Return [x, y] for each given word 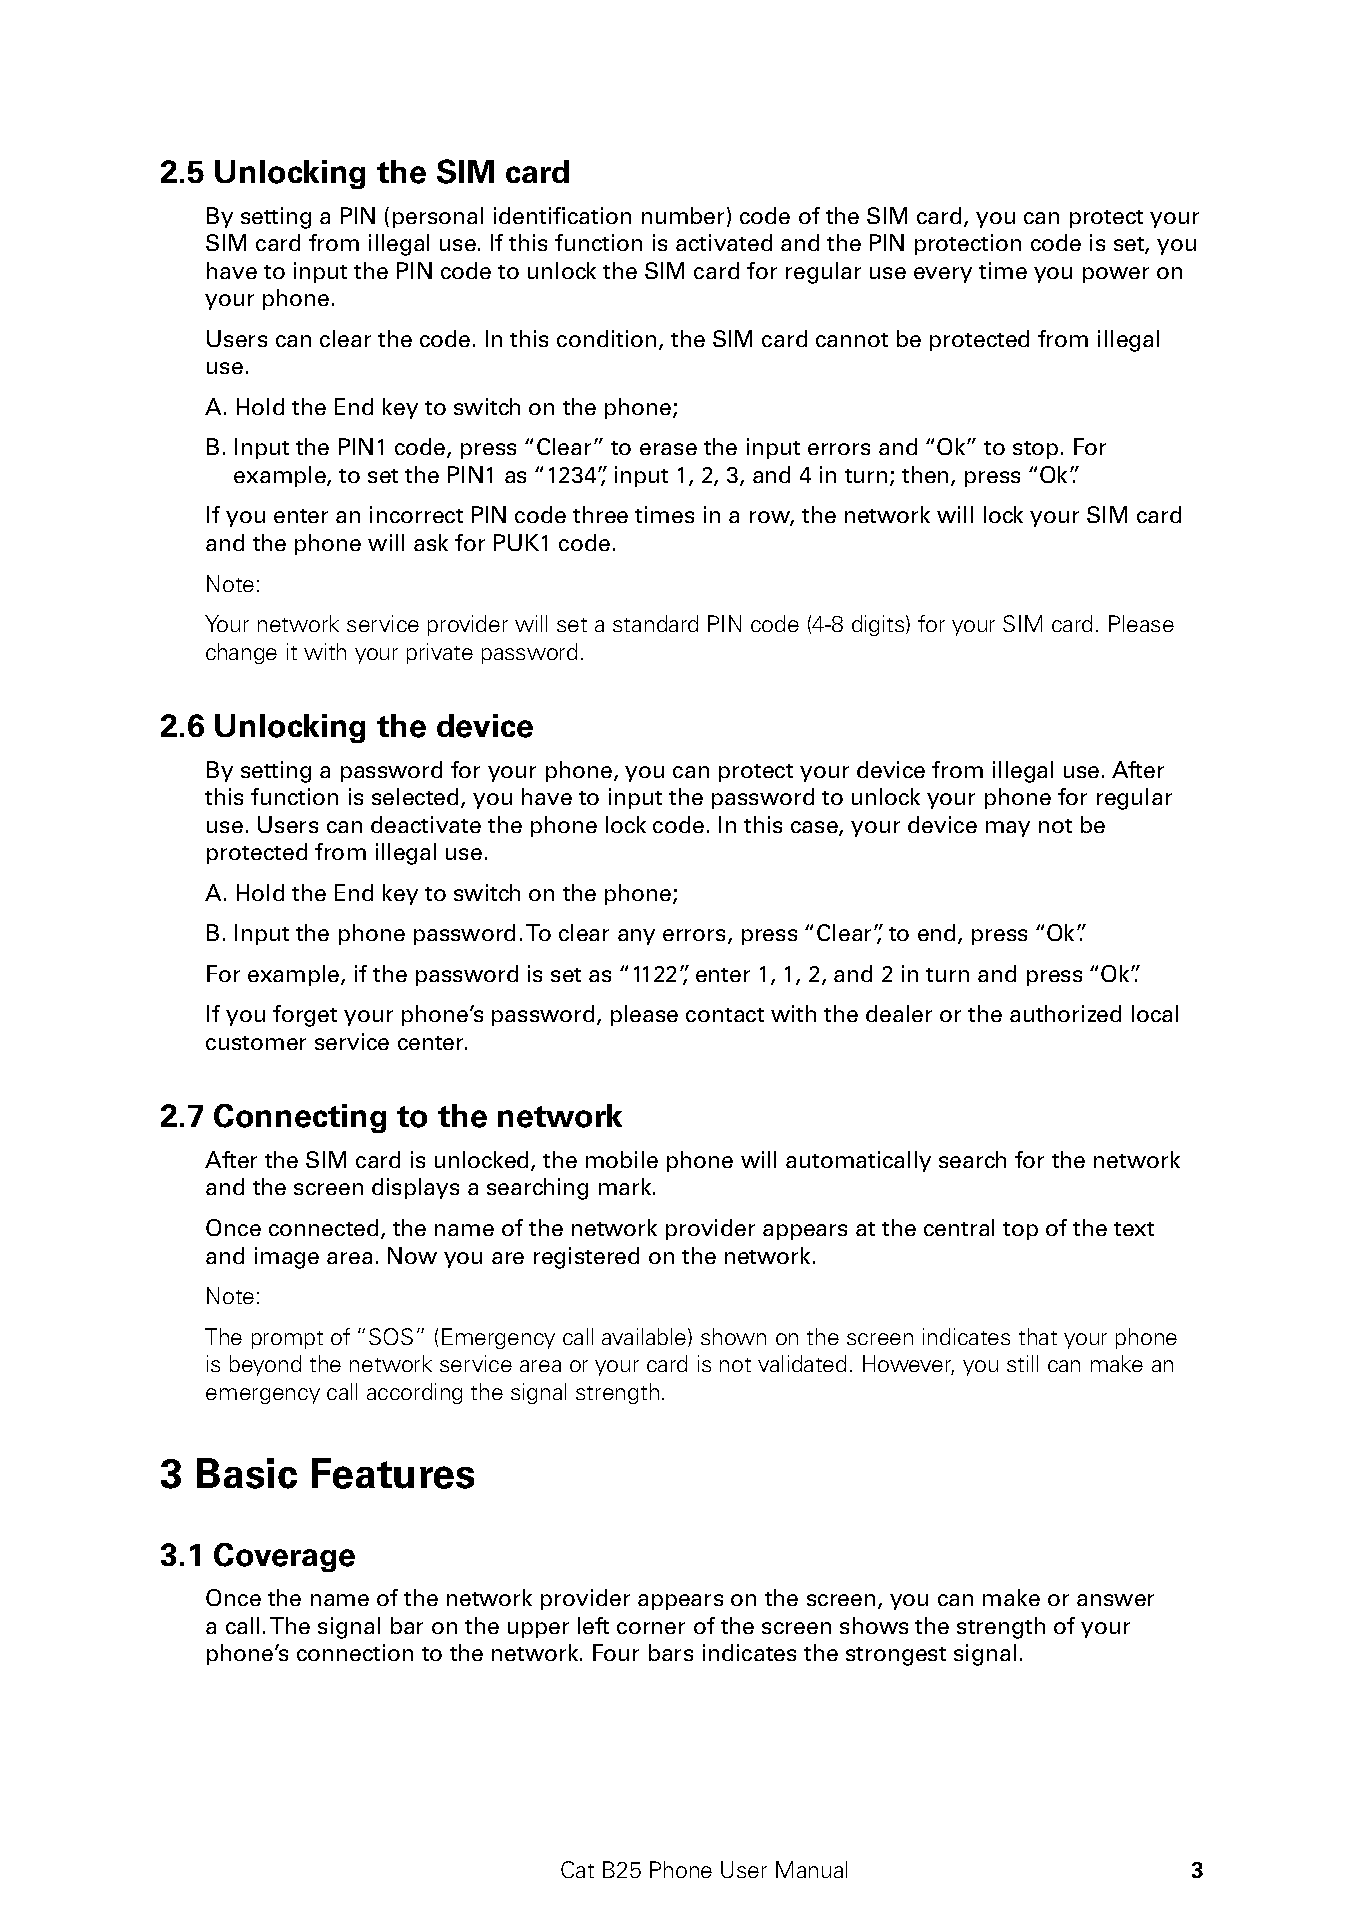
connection [355, 1652]
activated [724, 242]
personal [438, 217]
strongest [896, 1656]
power [1116, 275]
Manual [811, 1869]
